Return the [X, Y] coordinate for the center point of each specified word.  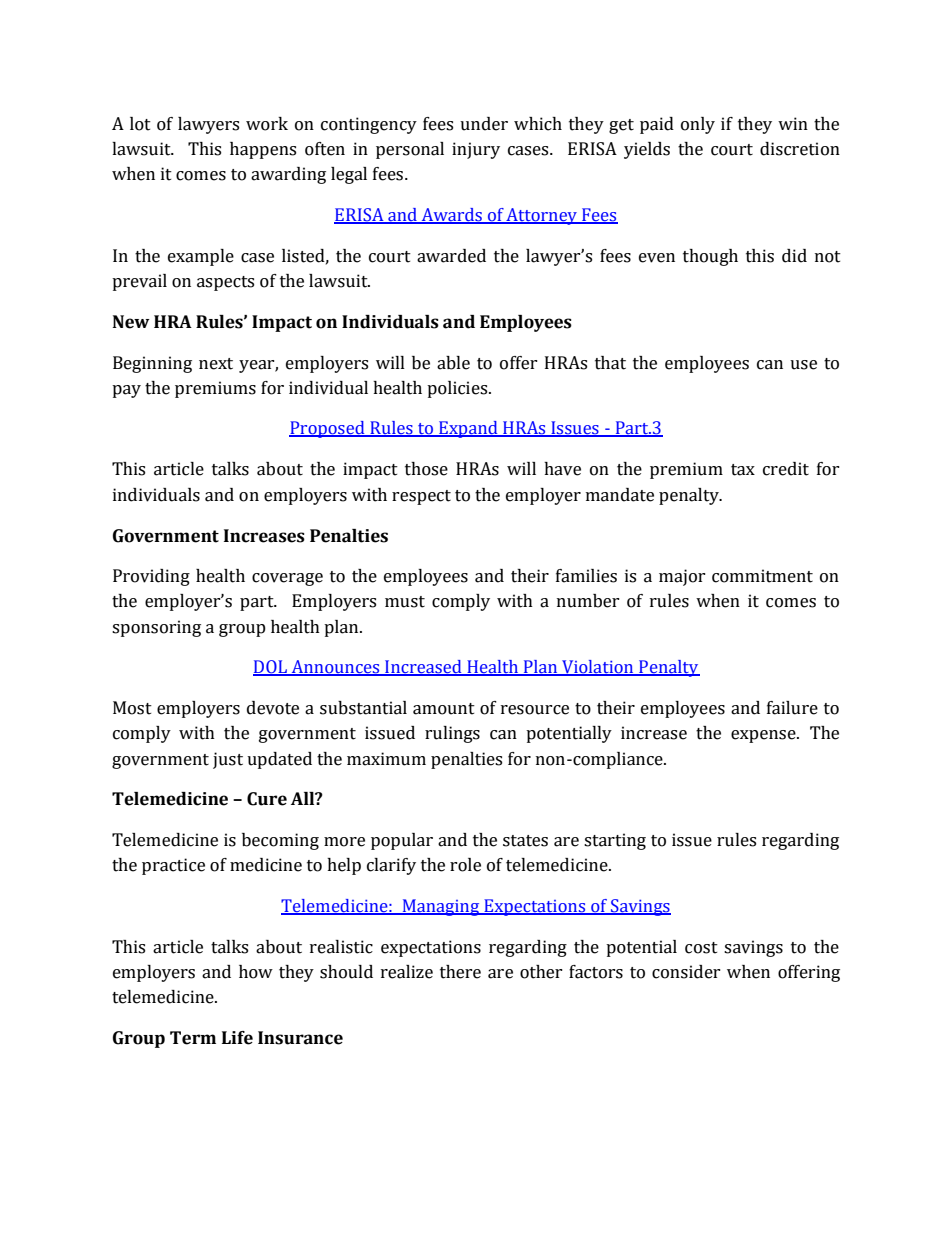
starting [615, 841]
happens [263, 150]
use [803, 365]
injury [476, 150]
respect [421, 497]
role [465, 865]
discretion [800, 149]
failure [792, 708]
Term [193, 1038]
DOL [271, 668]
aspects [225, 283]
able [453, 363]
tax [743, 470]
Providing [151, 577]
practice [173, 866]
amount [444, 709]
